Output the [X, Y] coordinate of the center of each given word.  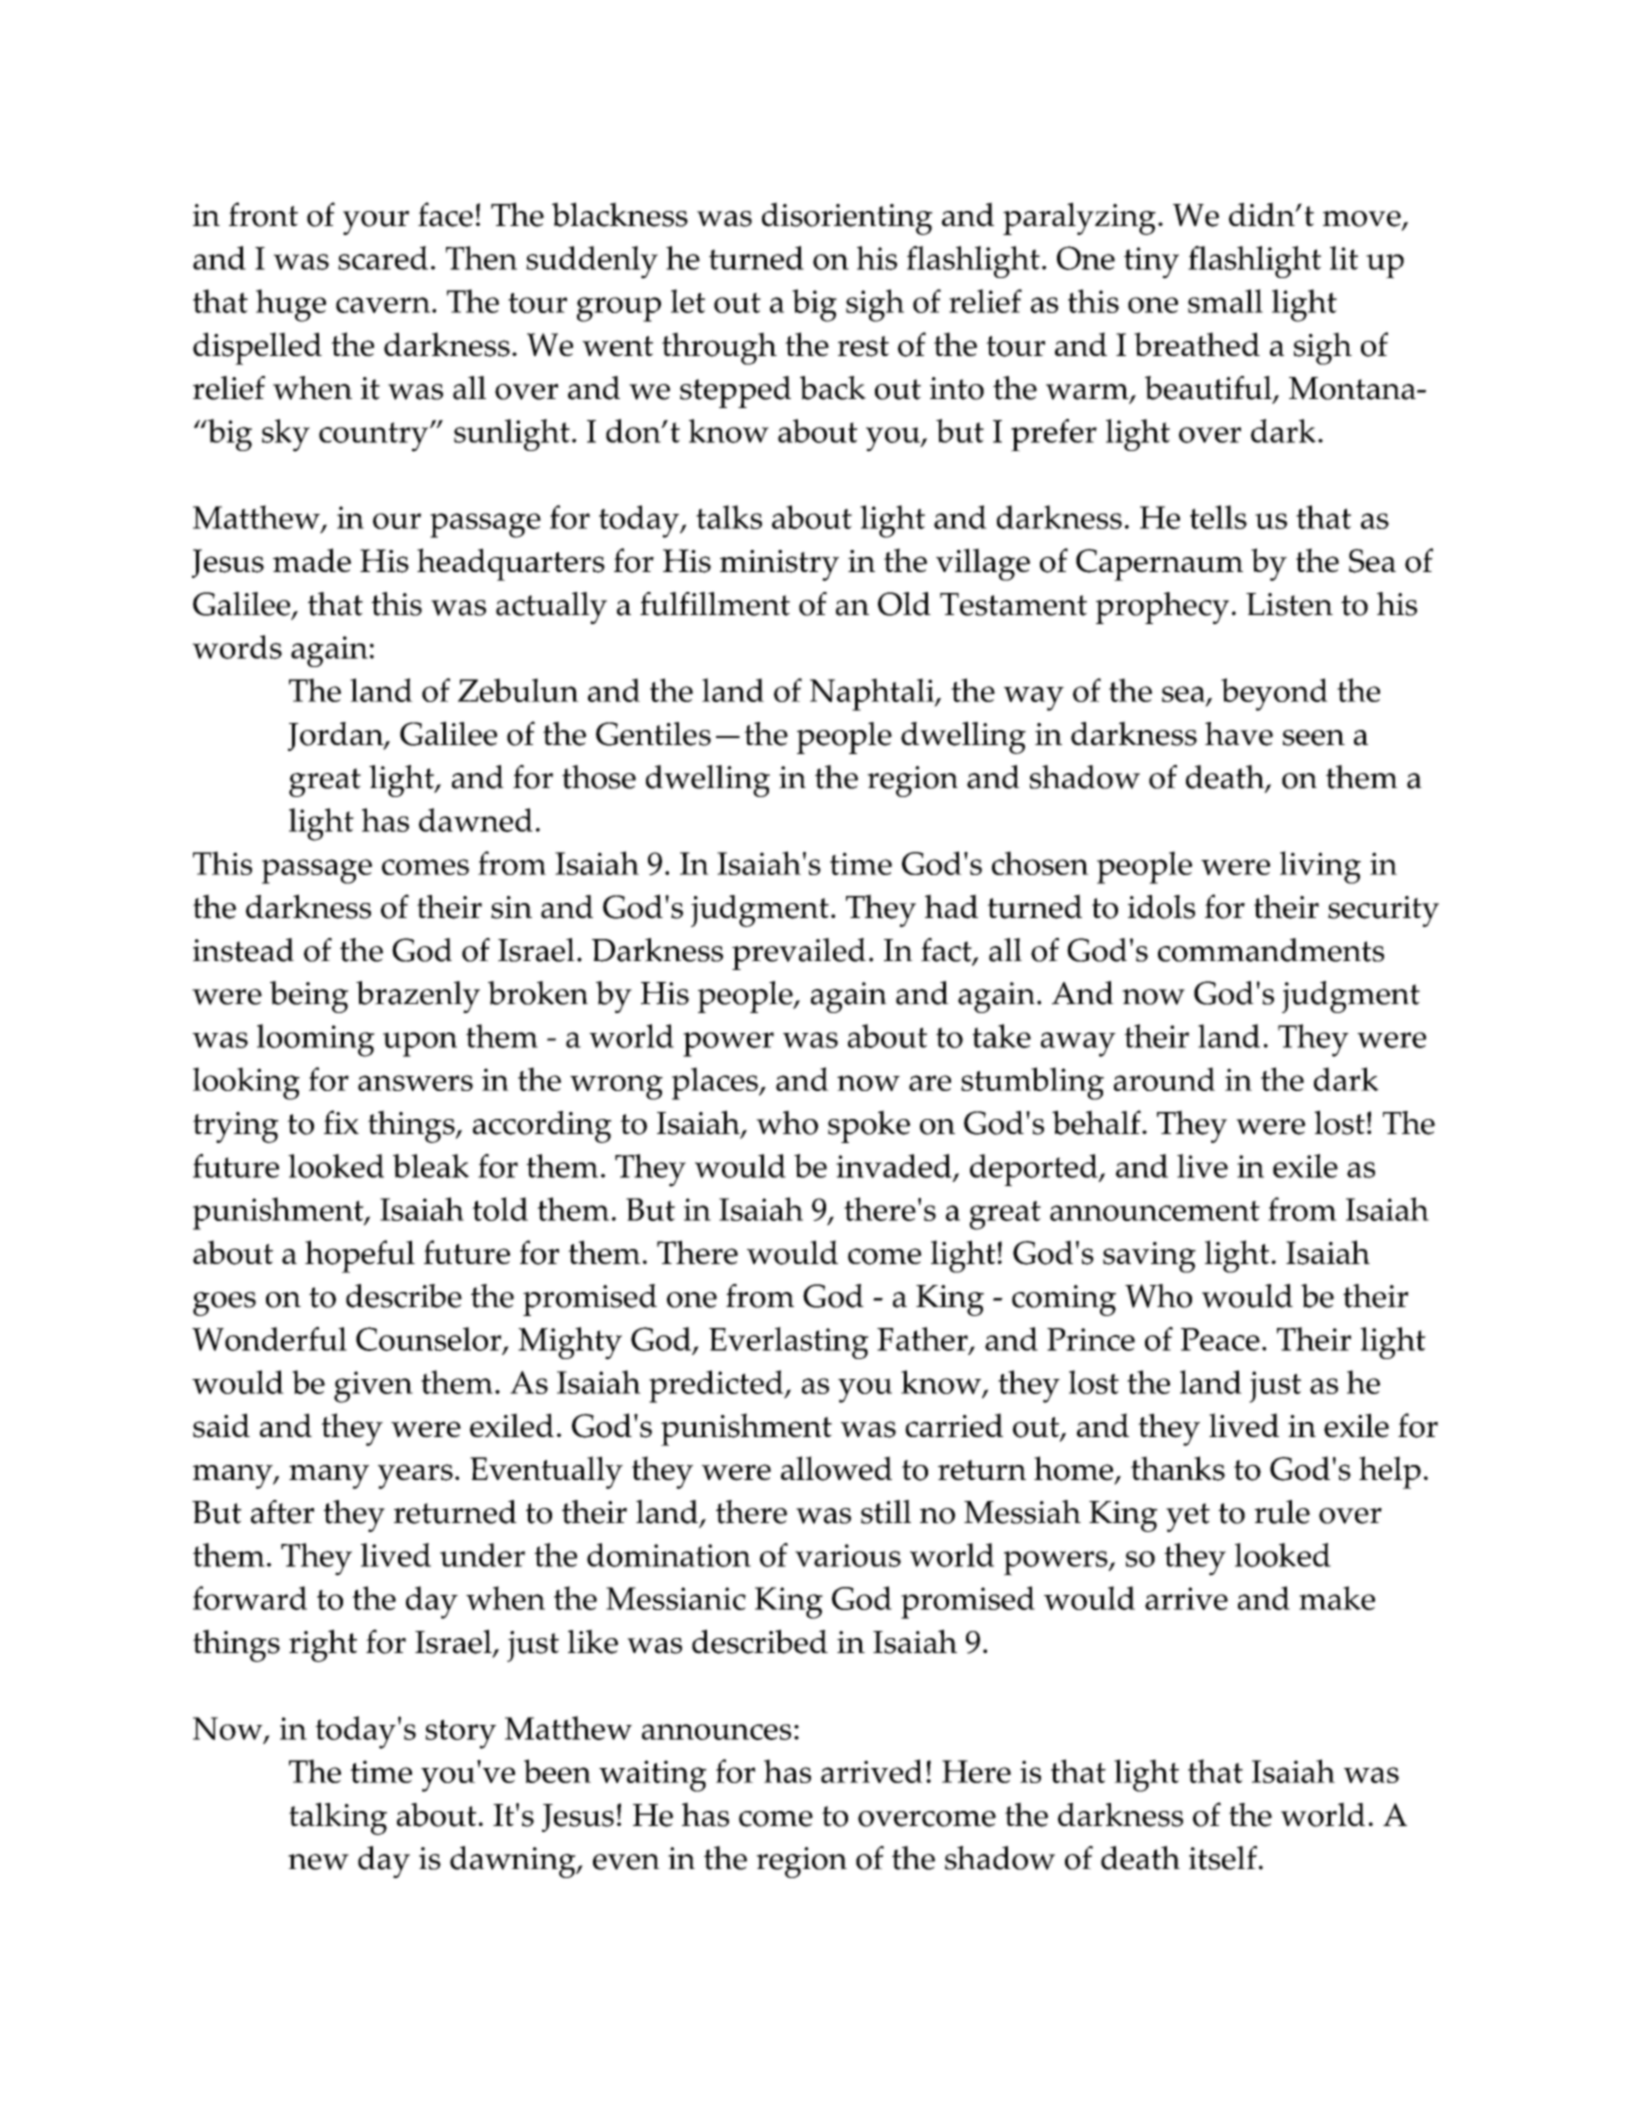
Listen [1289, 604]
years [415, 1476]
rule [1282, 1512]
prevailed [799, 954]
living [1320, 867]
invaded [895, 1167]
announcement [1155, 1211]
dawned [476, 820]
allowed [836, 1468]
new [318, 1862]
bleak [431, 1166]
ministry [779, 565]
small [1225, 301]
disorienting [847, 218]
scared [383, 258]
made [312, 560]
